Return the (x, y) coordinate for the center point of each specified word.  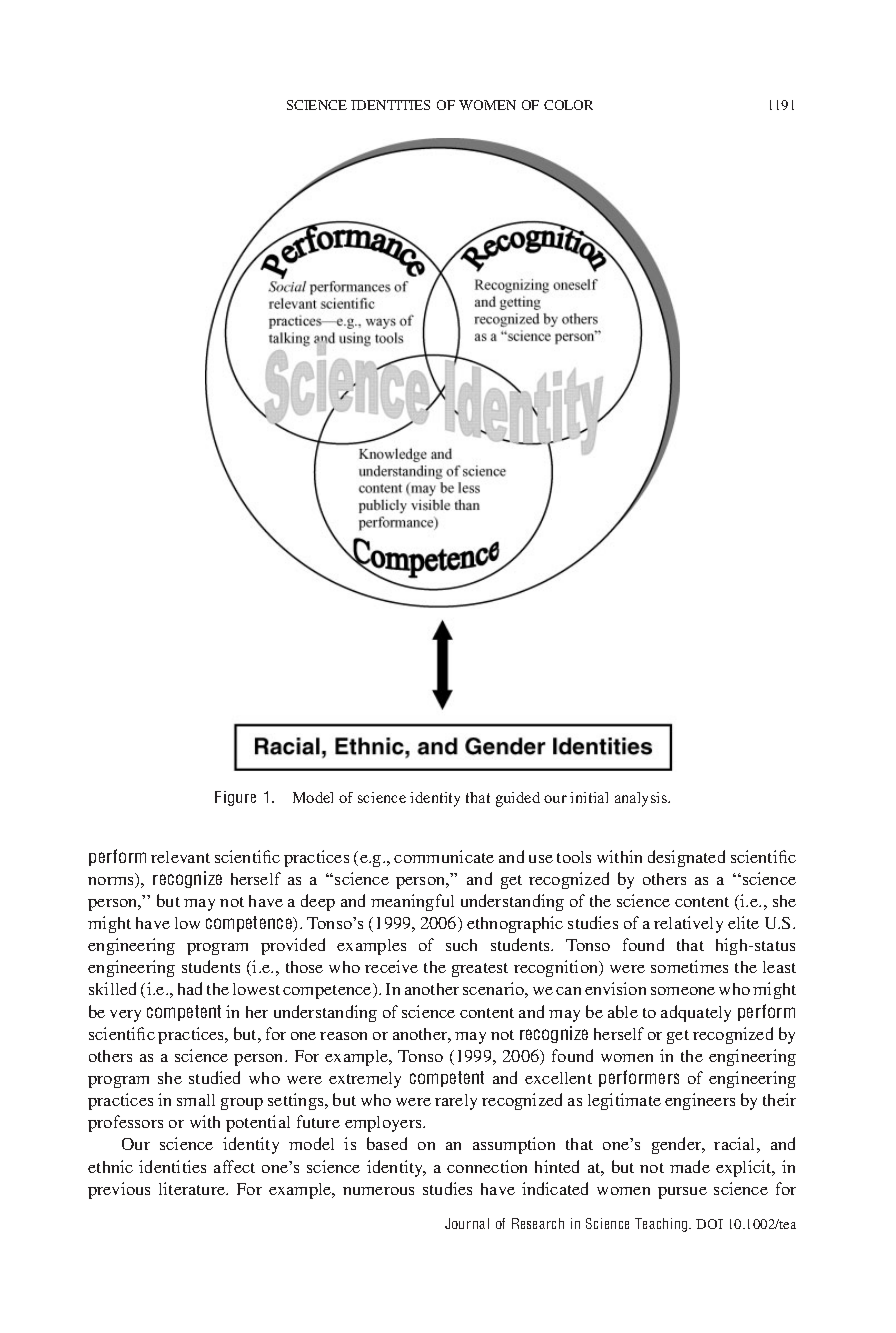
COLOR (568, 105)
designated (686, 858)
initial (589, 797)
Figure (235, 798)
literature (193, 1188)
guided (518, 799)
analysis (642, 799)
